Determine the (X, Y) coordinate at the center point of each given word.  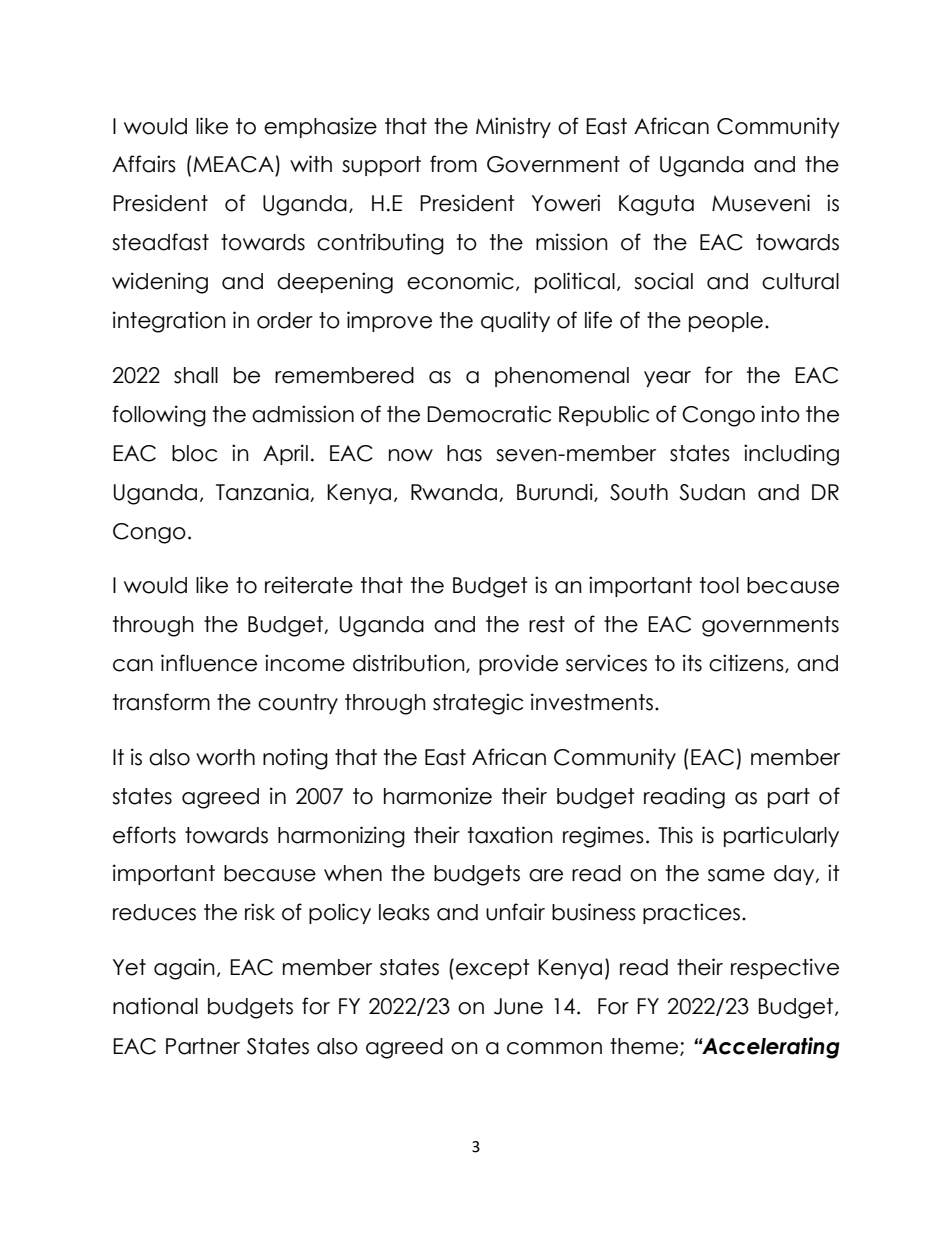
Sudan (712, 492)
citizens (747, 663)
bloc (194, 453)
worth (225, 757)
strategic (478, 704)
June (518, 1006)
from (453, 164)
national (155, 1006)
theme (645, 1047)
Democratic (489, 414)
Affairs (144, 164)
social (663, 281)
